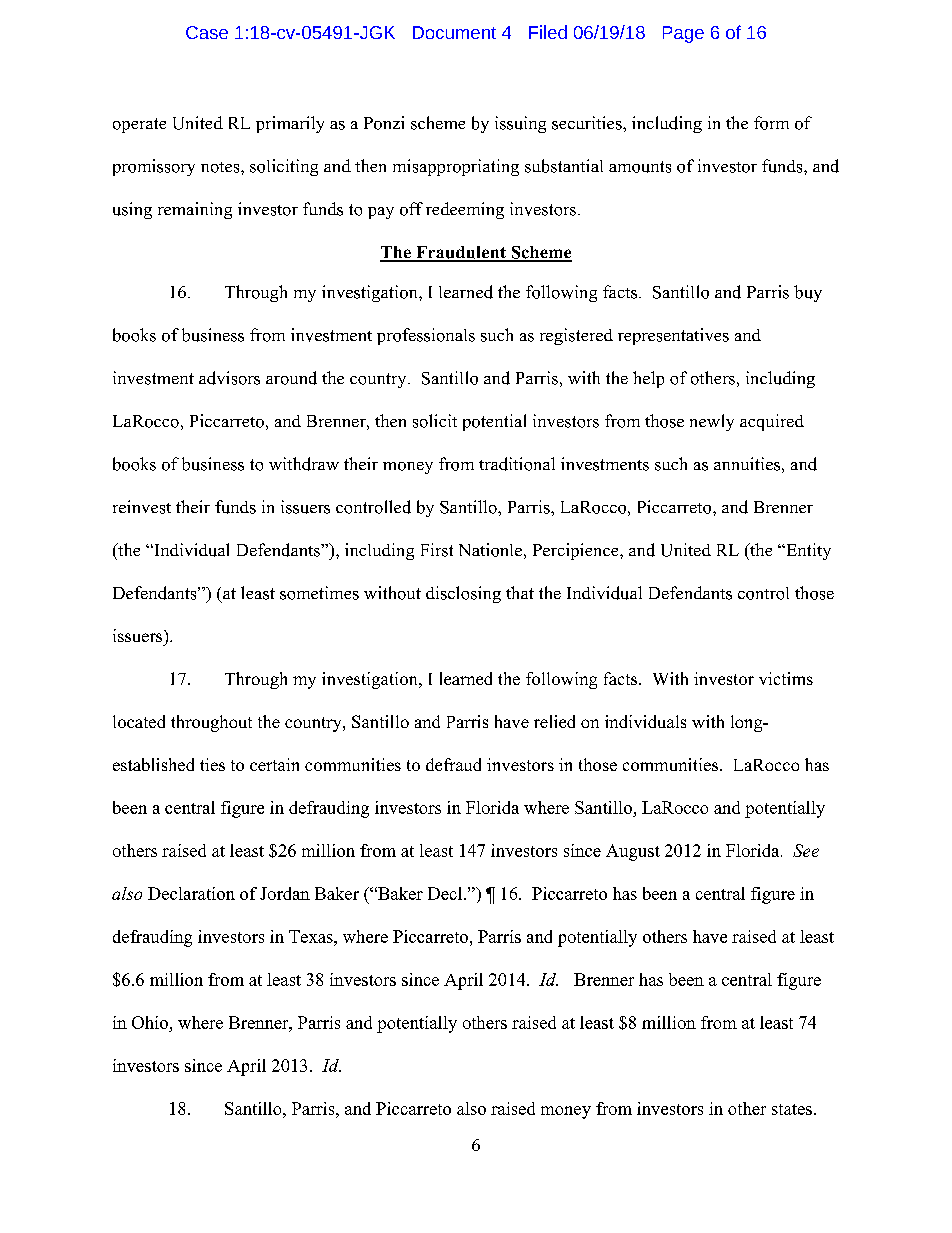 This image has height=1233, width=952. What do you see at coordinates (454, 32) in the image?
I see `Document` at bounding box center [454, 32].
